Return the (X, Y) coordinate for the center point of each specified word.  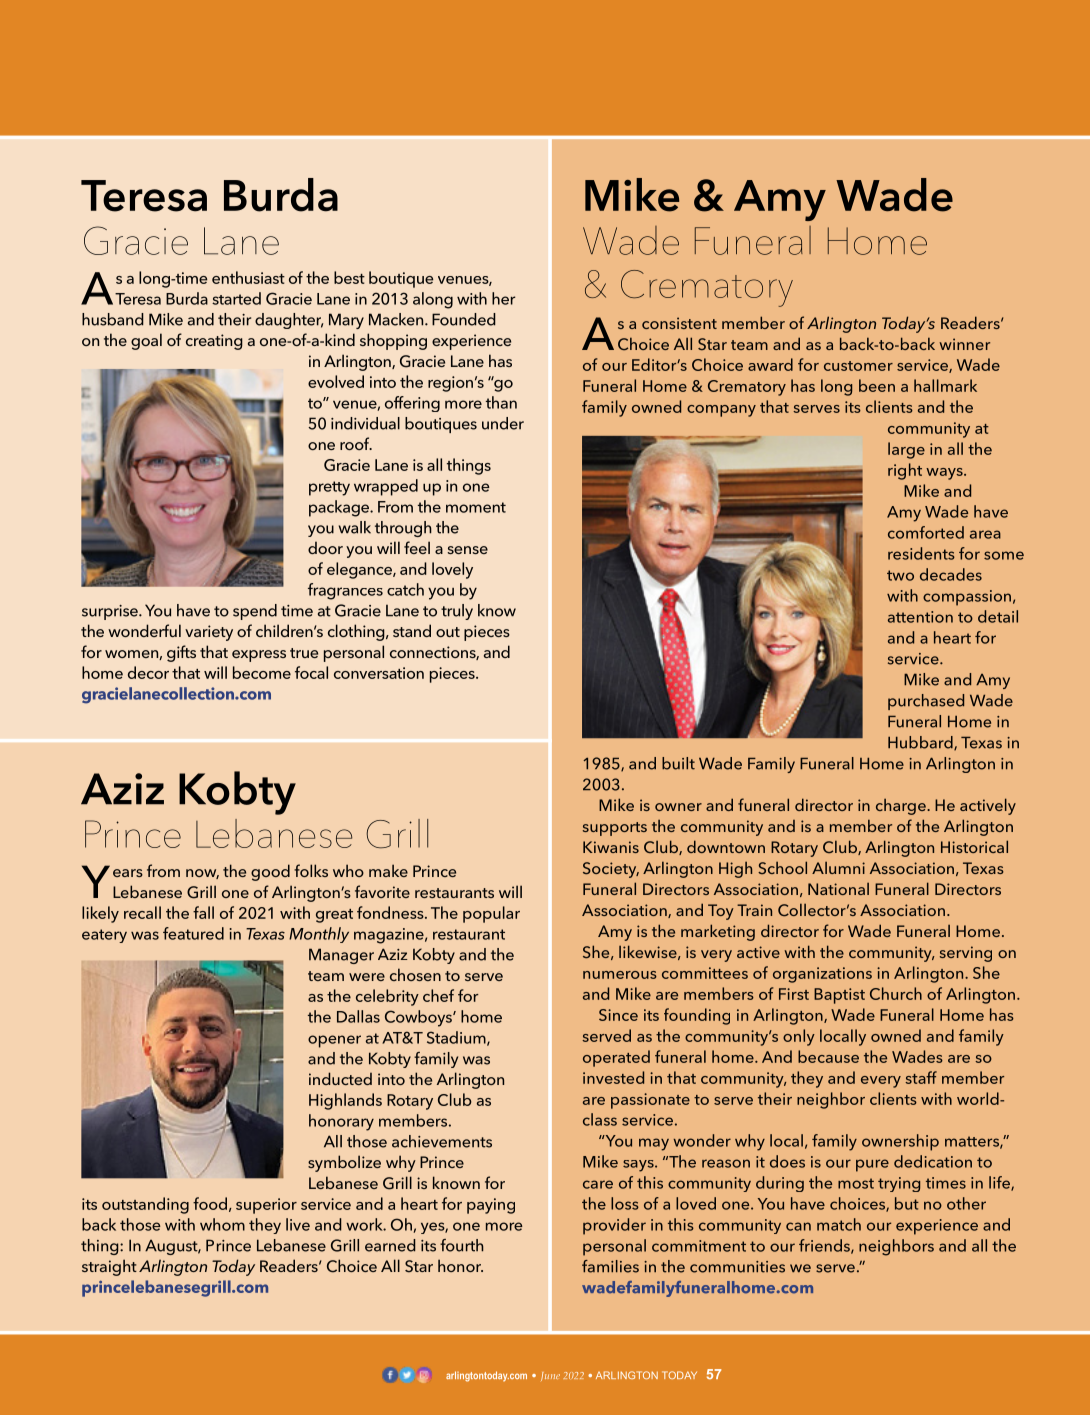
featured (193, 933)
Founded (464, 319)
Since (618, 1015)
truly (457, 612)
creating (214, 342)
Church (896, 993)
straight (109, 1267)
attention (920, 617)
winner (964, 344)
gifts (181, 653)
